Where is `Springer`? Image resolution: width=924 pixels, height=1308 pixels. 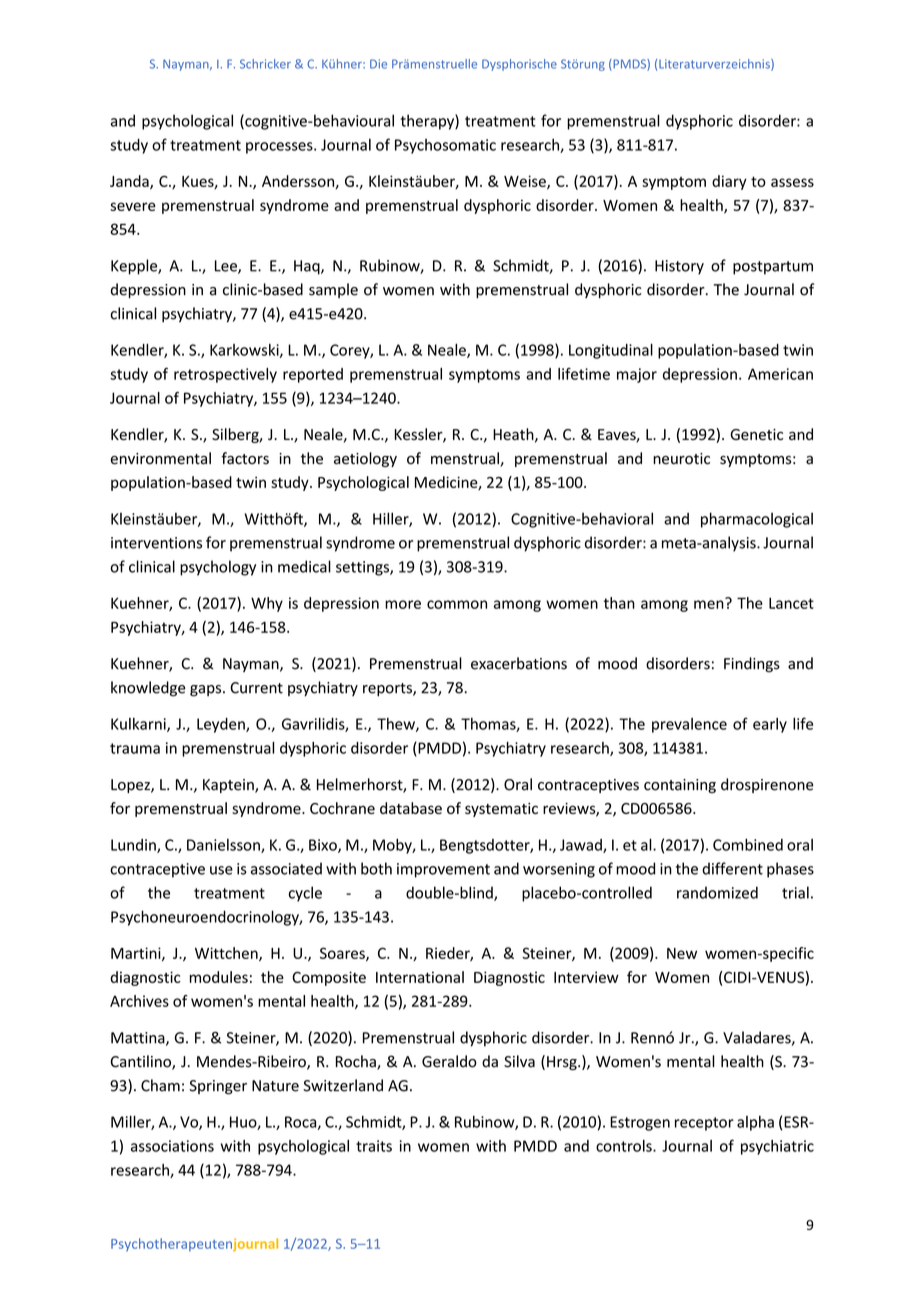 Springer is located at coordinates (218, 1087).
